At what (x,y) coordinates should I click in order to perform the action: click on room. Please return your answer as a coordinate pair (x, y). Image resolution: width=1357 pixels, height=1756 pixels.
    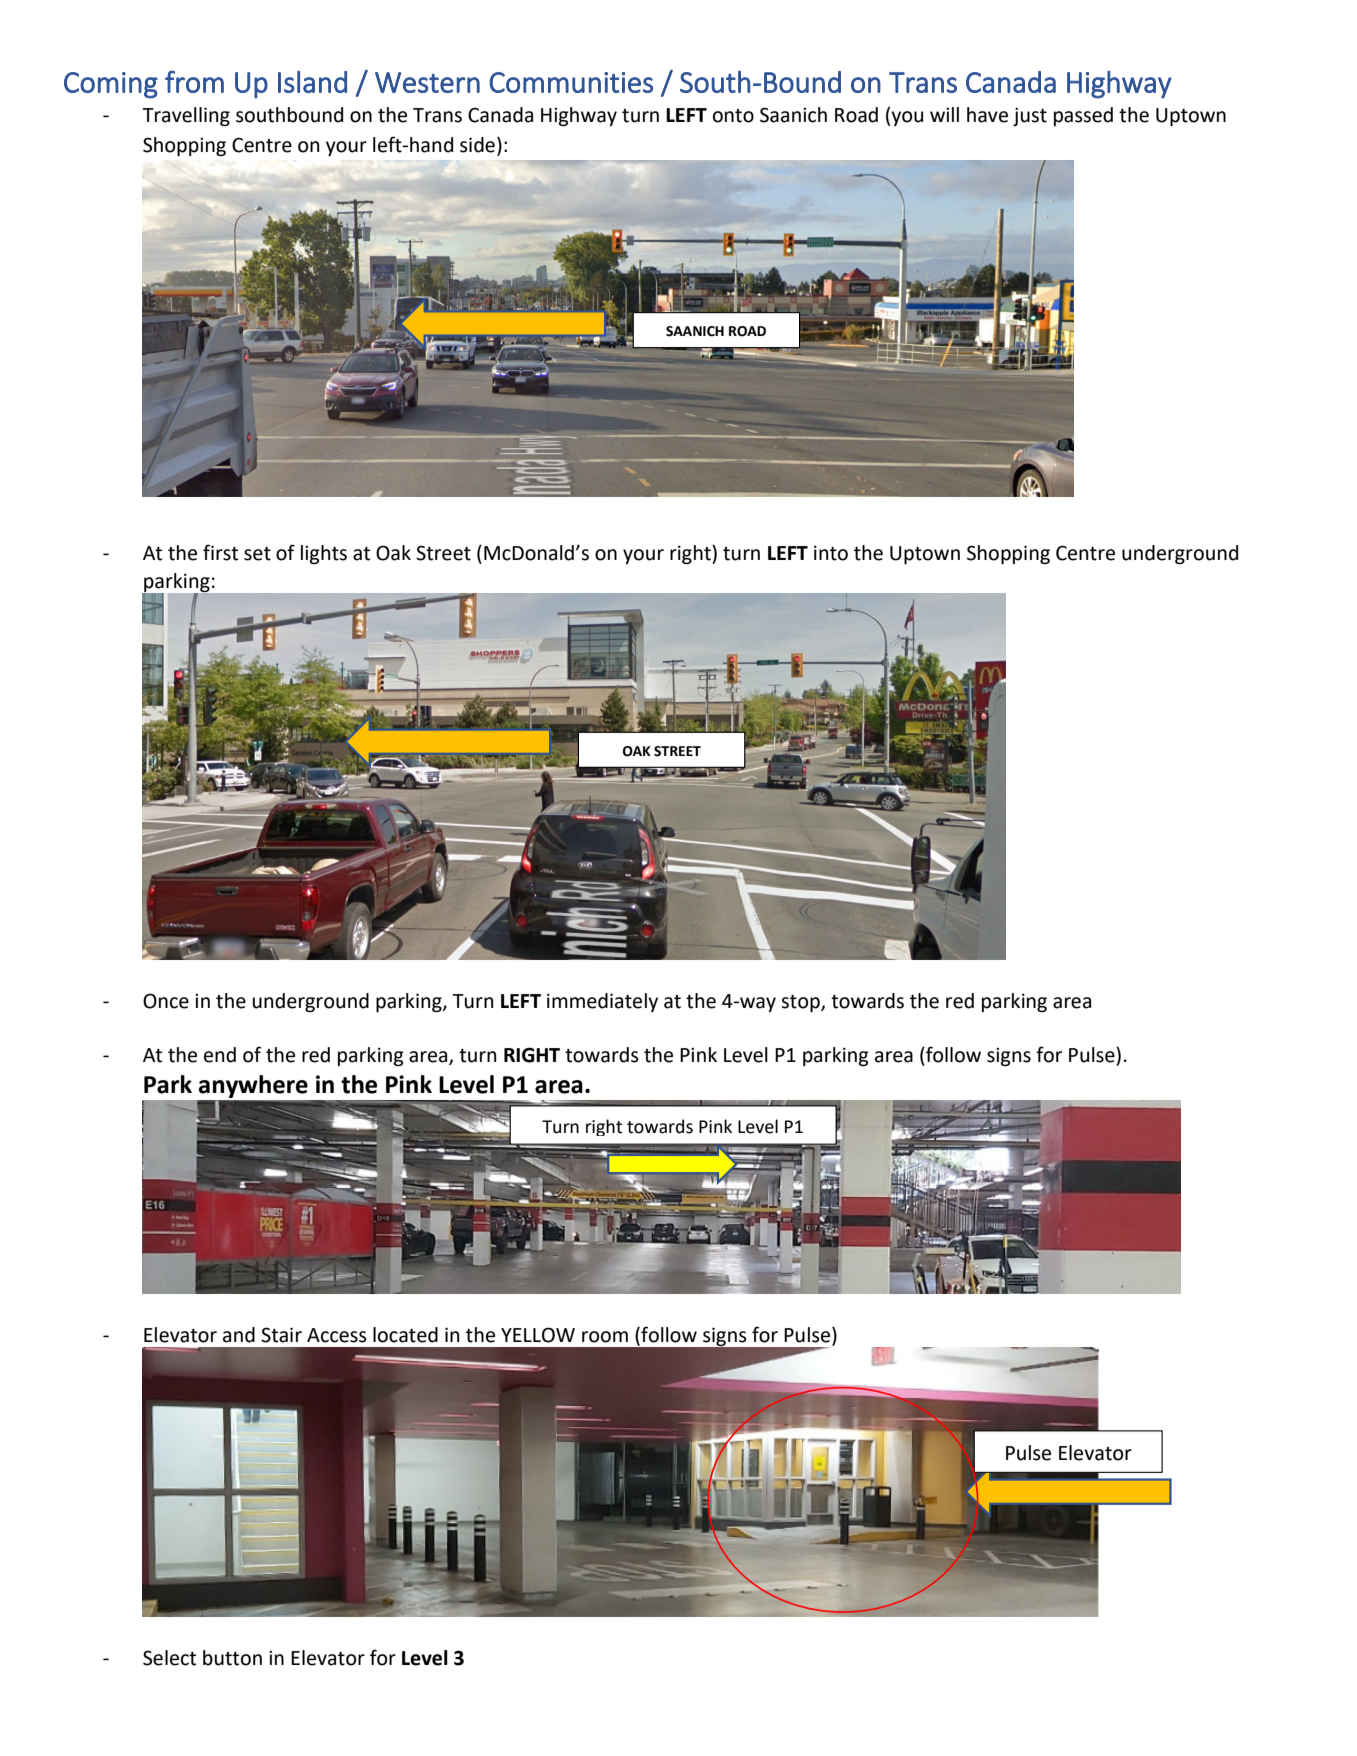
    Looking at the image, I should click on (605, 1337).
